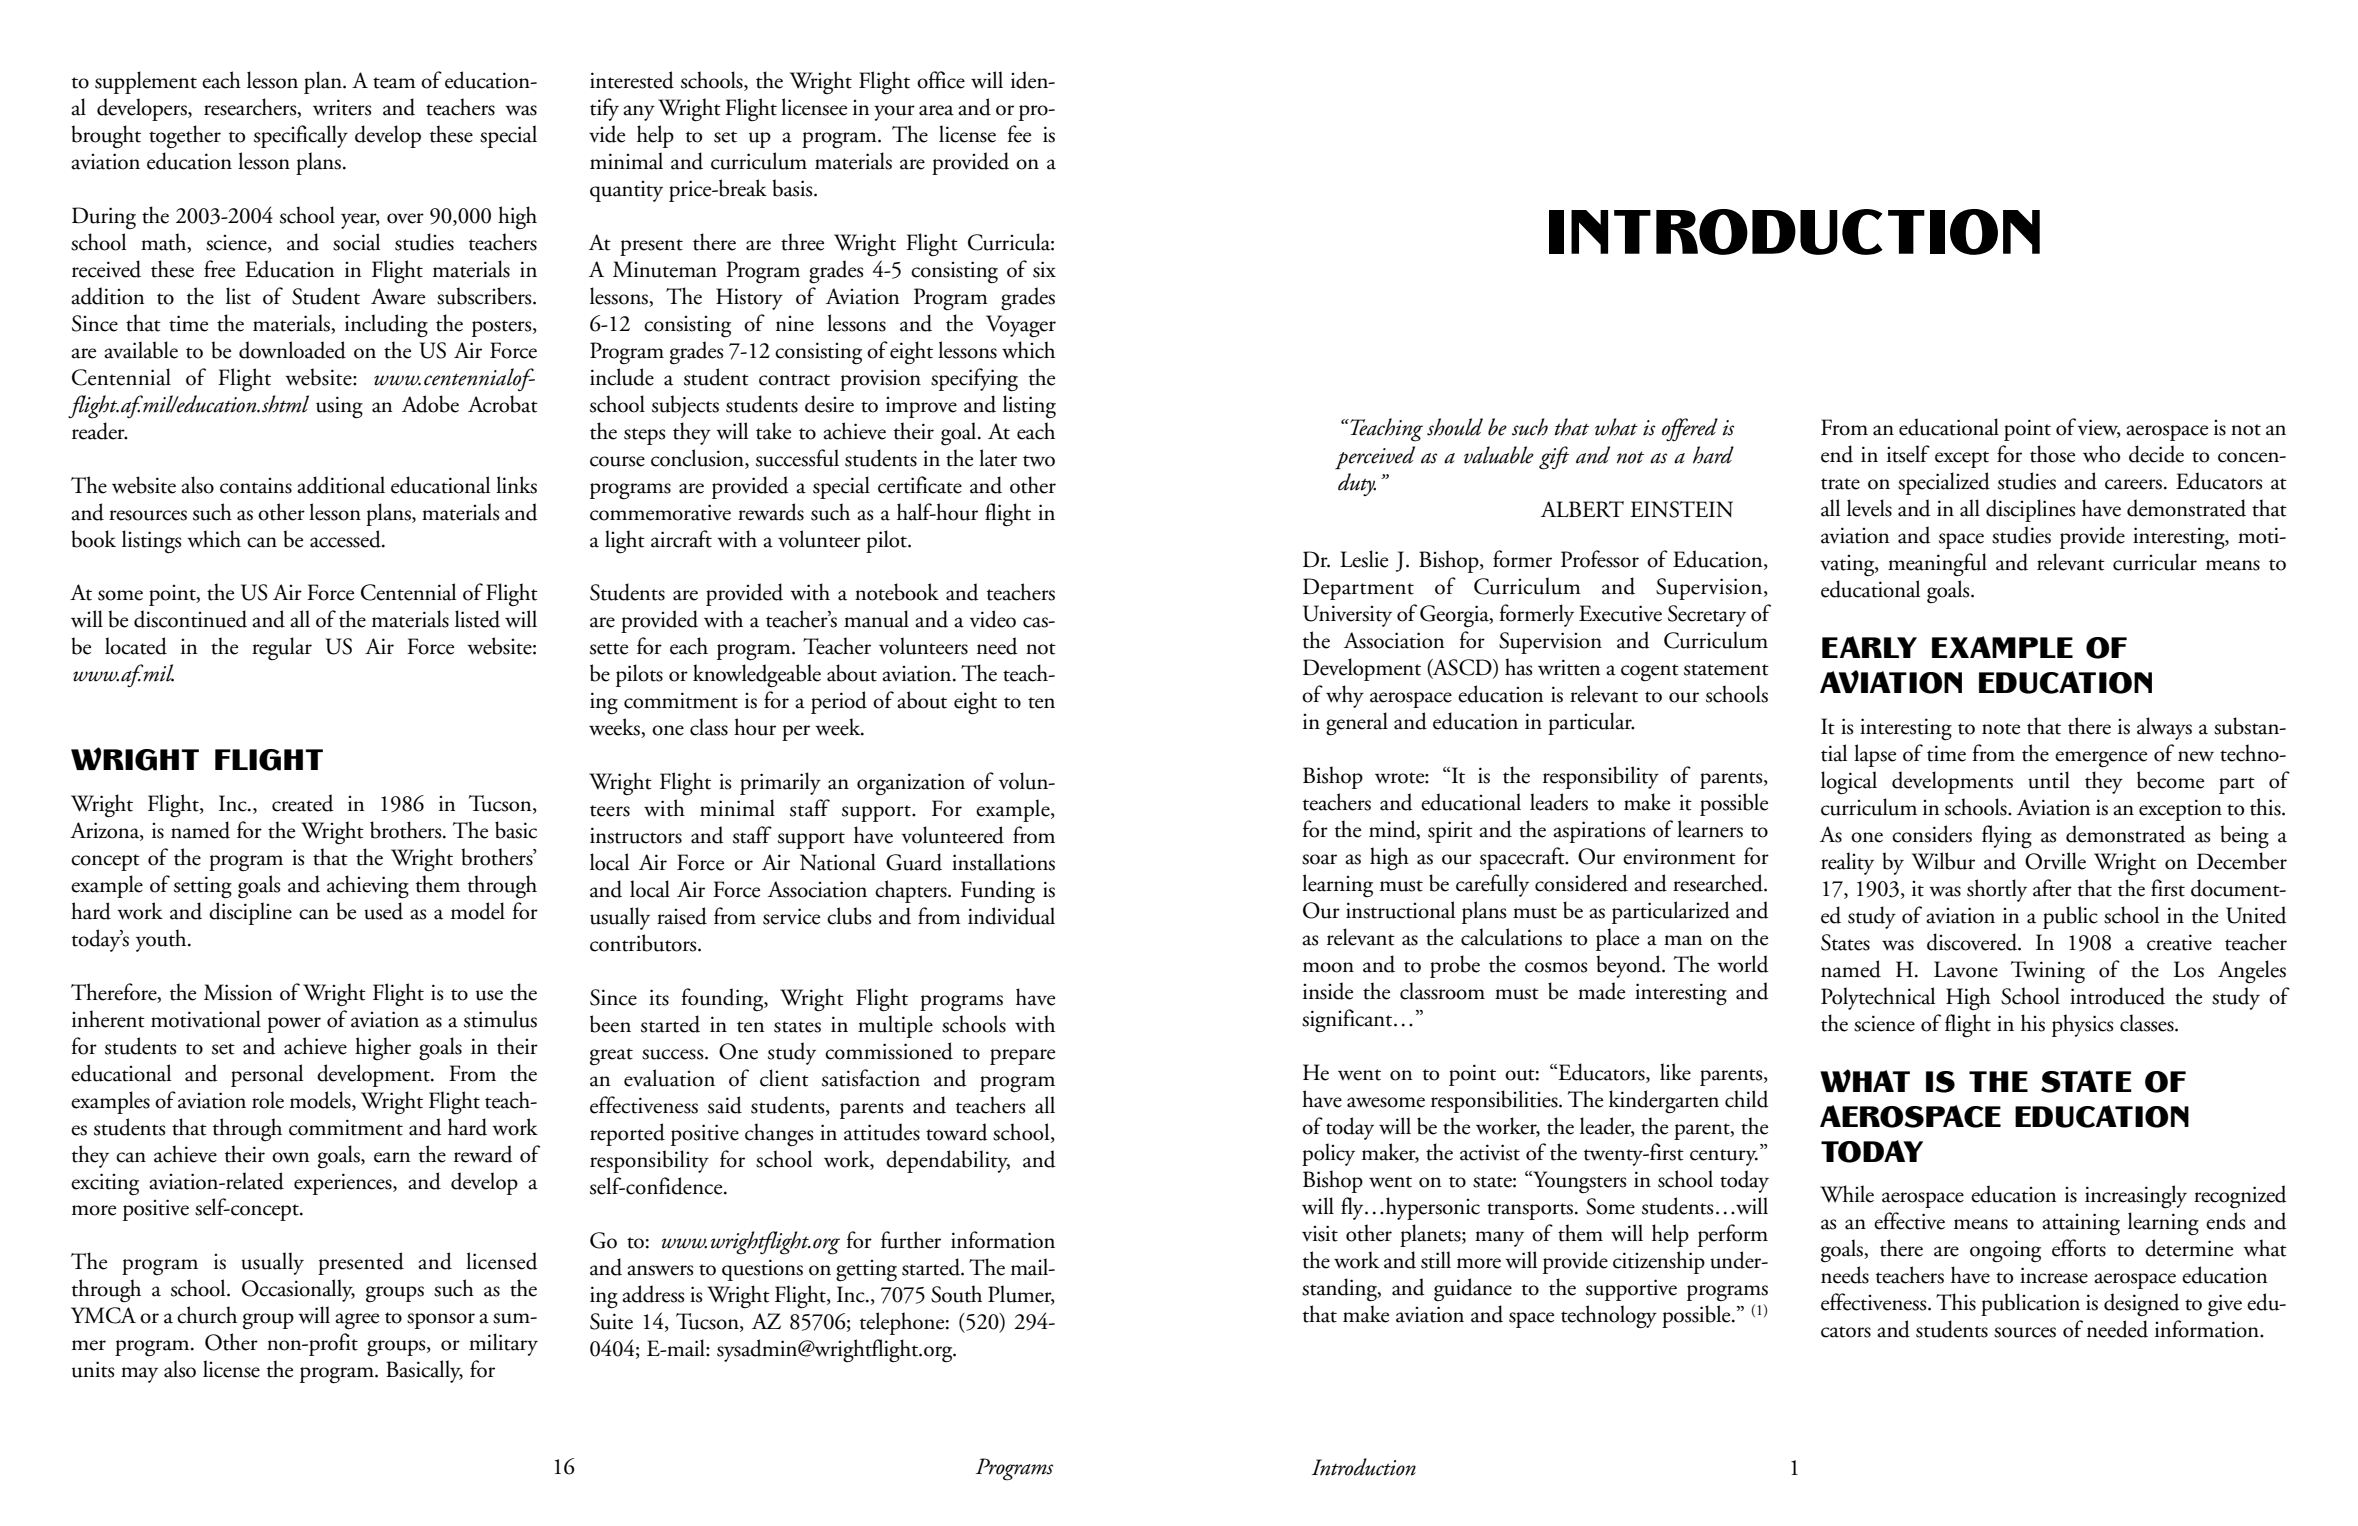  What do you see at coordinates (357, 1321) in the screenshot?
I see `agree` at bounding box center [357, 1321].
